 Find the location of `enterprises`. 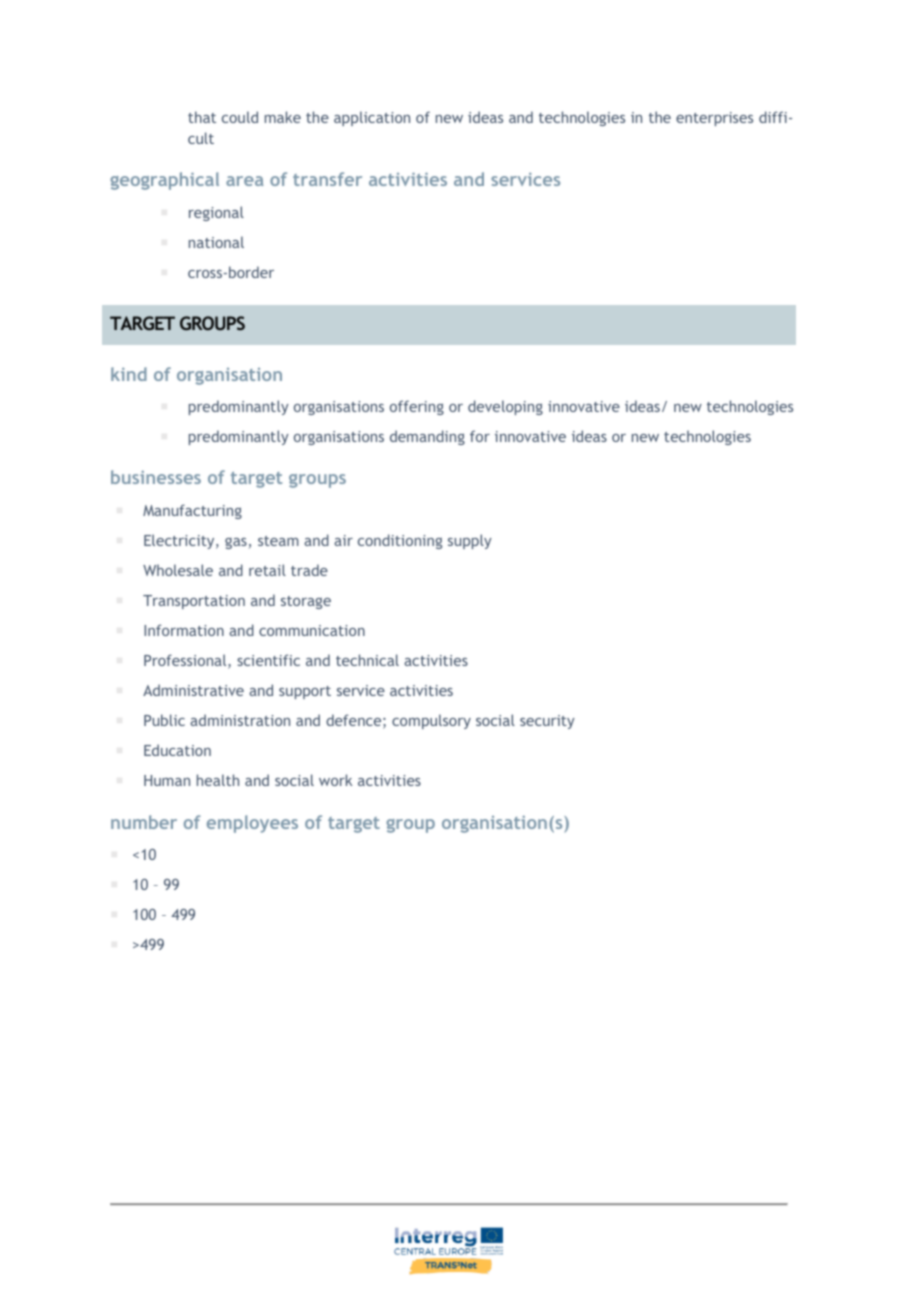

enterprises is located at coordinates (714, 119).
